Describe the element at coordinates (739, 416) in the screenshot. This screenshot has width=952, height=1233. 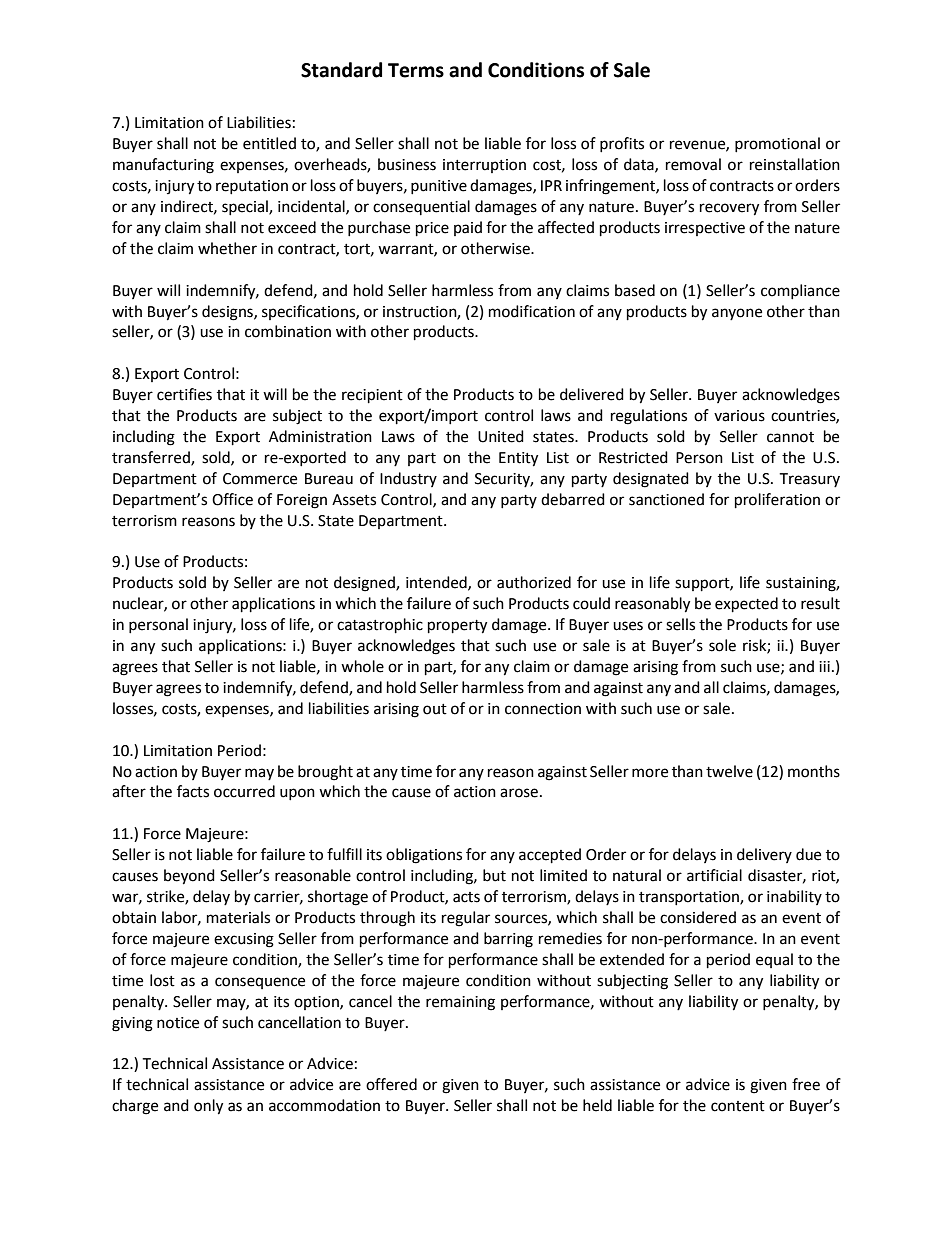
I see `various` at that location.
